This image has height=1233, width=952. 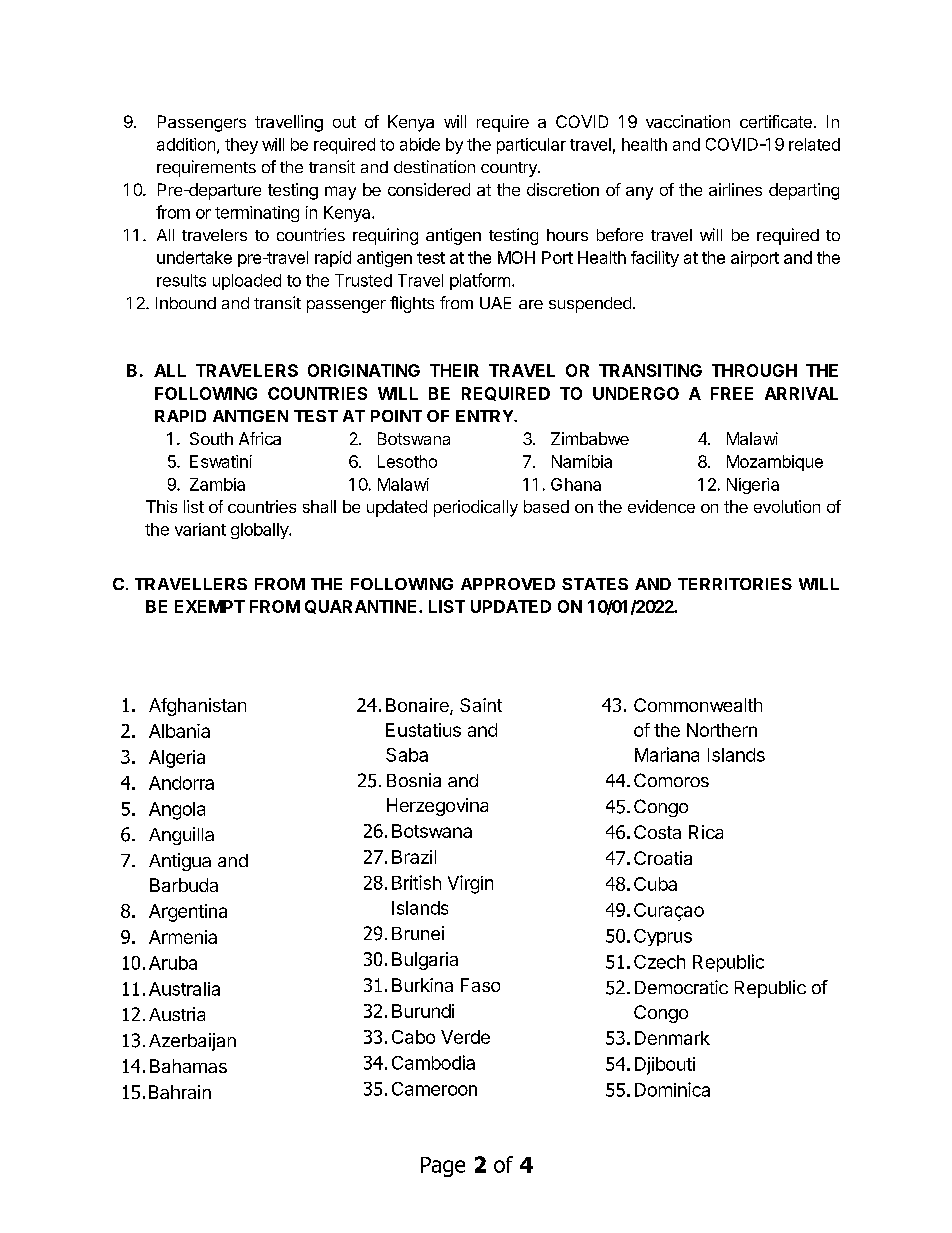 I want to click on Afghanistan, so click(x=197, y=707).
